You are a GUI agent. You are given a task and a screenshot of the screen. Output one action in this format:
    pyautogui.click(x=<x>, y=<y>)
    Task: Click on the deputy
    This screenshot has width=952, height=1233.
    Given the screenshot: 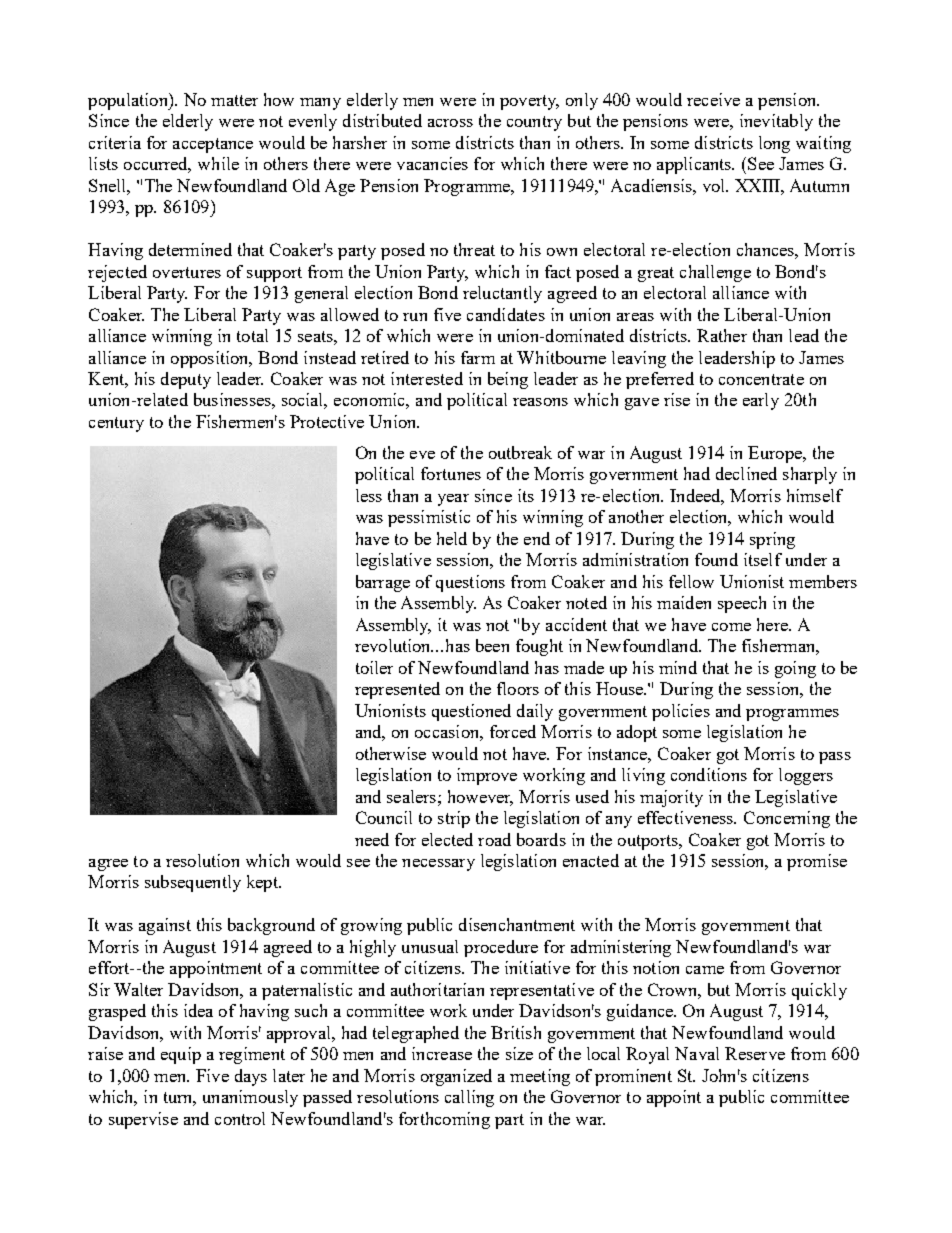 What is the action you would take?
    pyautogui.click(x=186, y=380)
